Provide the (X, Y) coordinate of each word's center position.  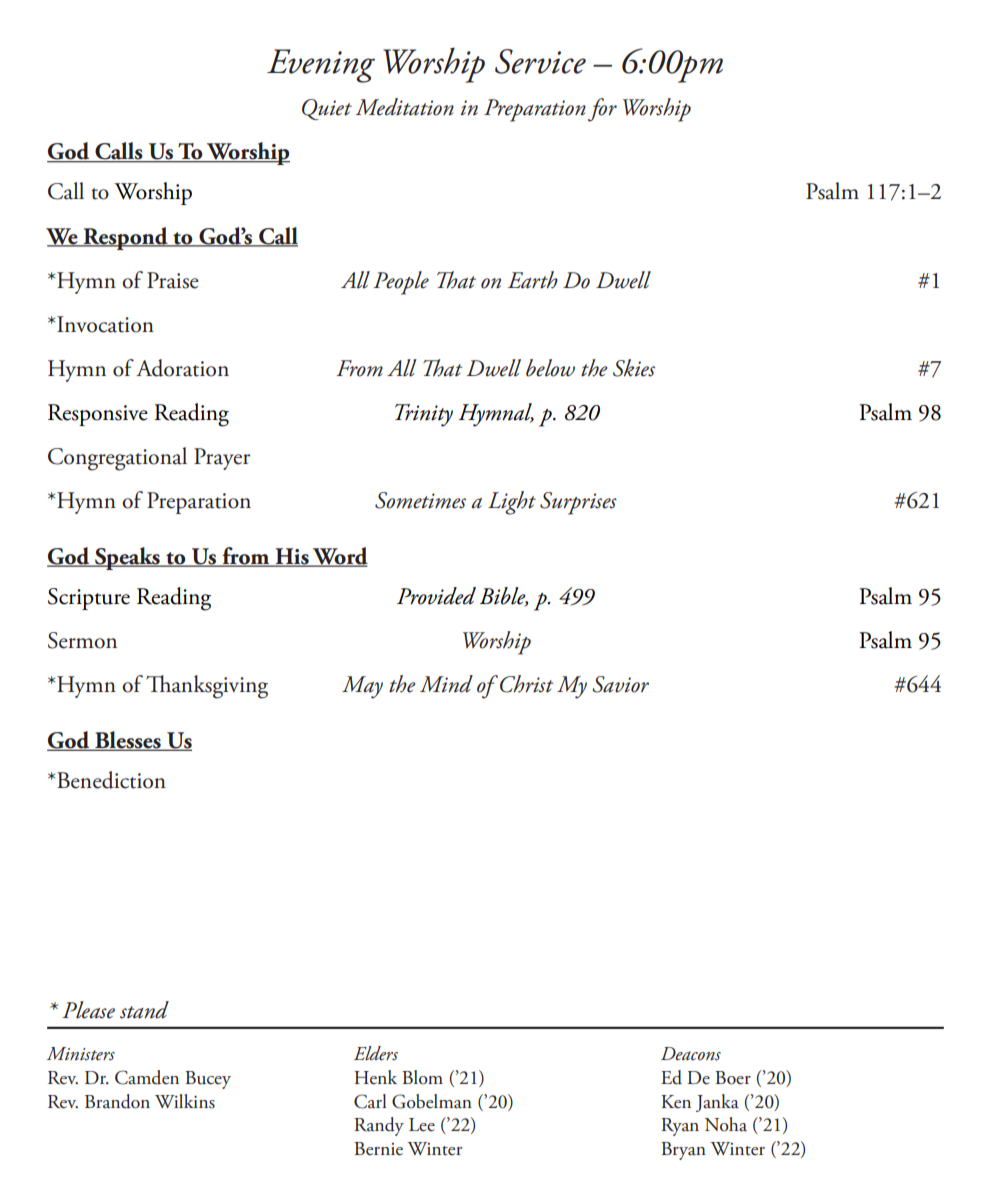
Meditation (404, 107)
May (362, 687)
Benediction (111, 780)
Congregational (117, 459)
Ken (676, 1102)
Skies (634, 368)
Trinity (424, 415)
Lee (422, 1125)
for (602, 110)
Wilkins (185, 1101)
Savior (620, 684)
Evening (321, 66)
